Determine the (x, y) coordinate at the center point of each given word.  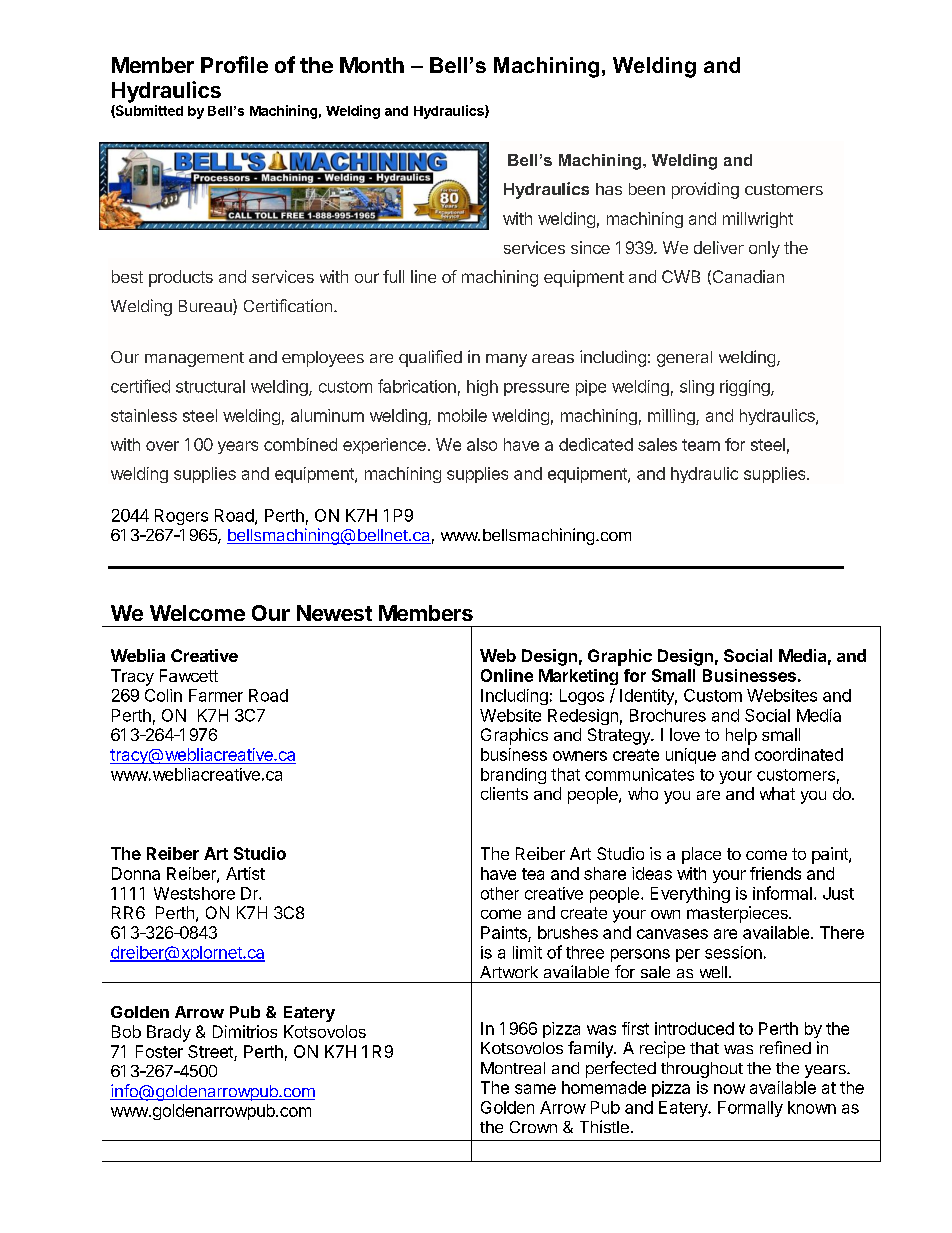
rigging (746, 388)
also (482, 444)
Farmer (216, 695)
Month (372, 65)
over (162, 446)
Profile (234, 64)
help (741, 736)
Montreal (513, 1068)
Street (211, 1053)
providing (705, 190)
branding (513, 776)
